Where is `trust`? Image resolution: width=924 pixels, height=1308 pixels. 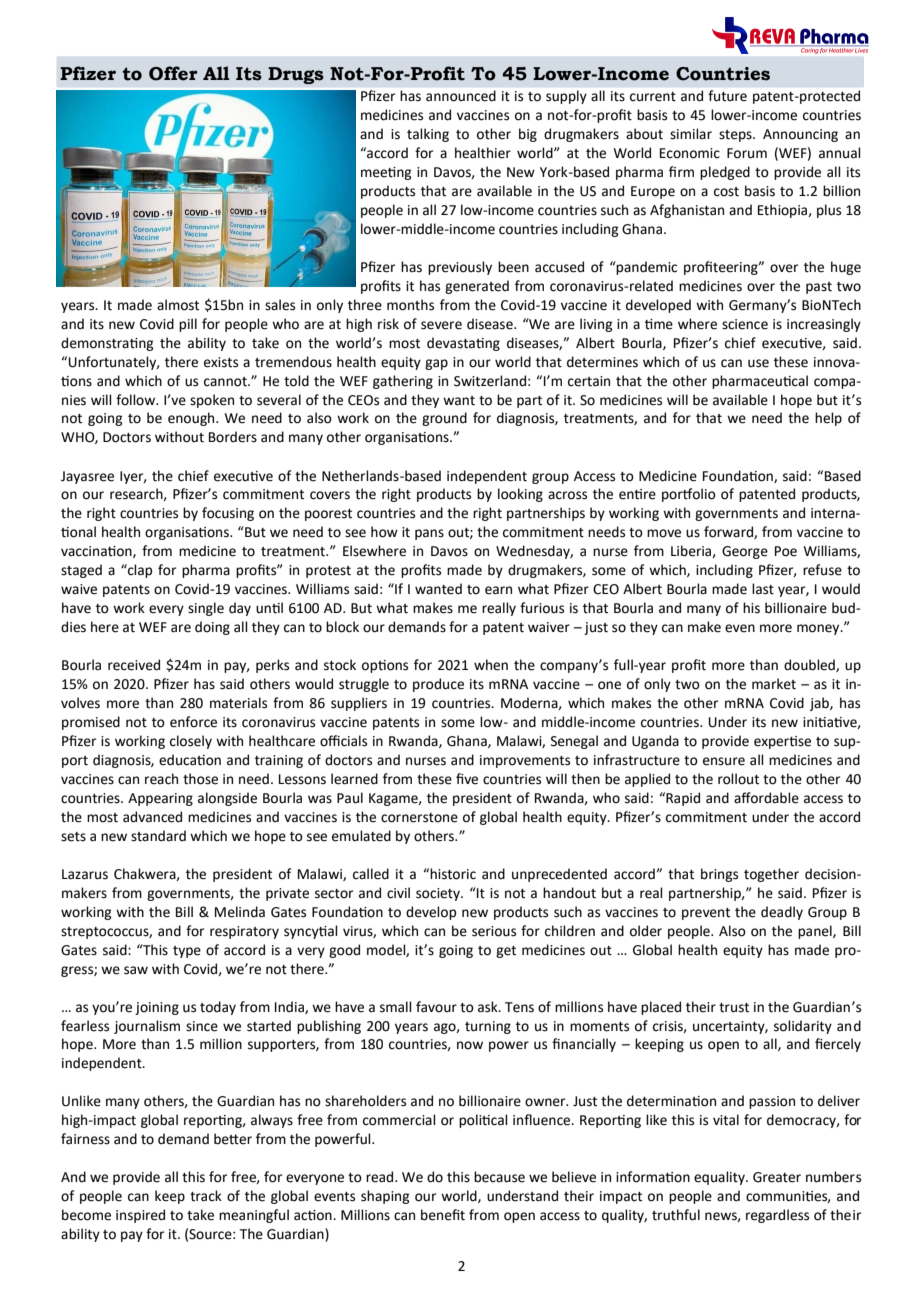
trust is located at coordinates (734, 1008).
